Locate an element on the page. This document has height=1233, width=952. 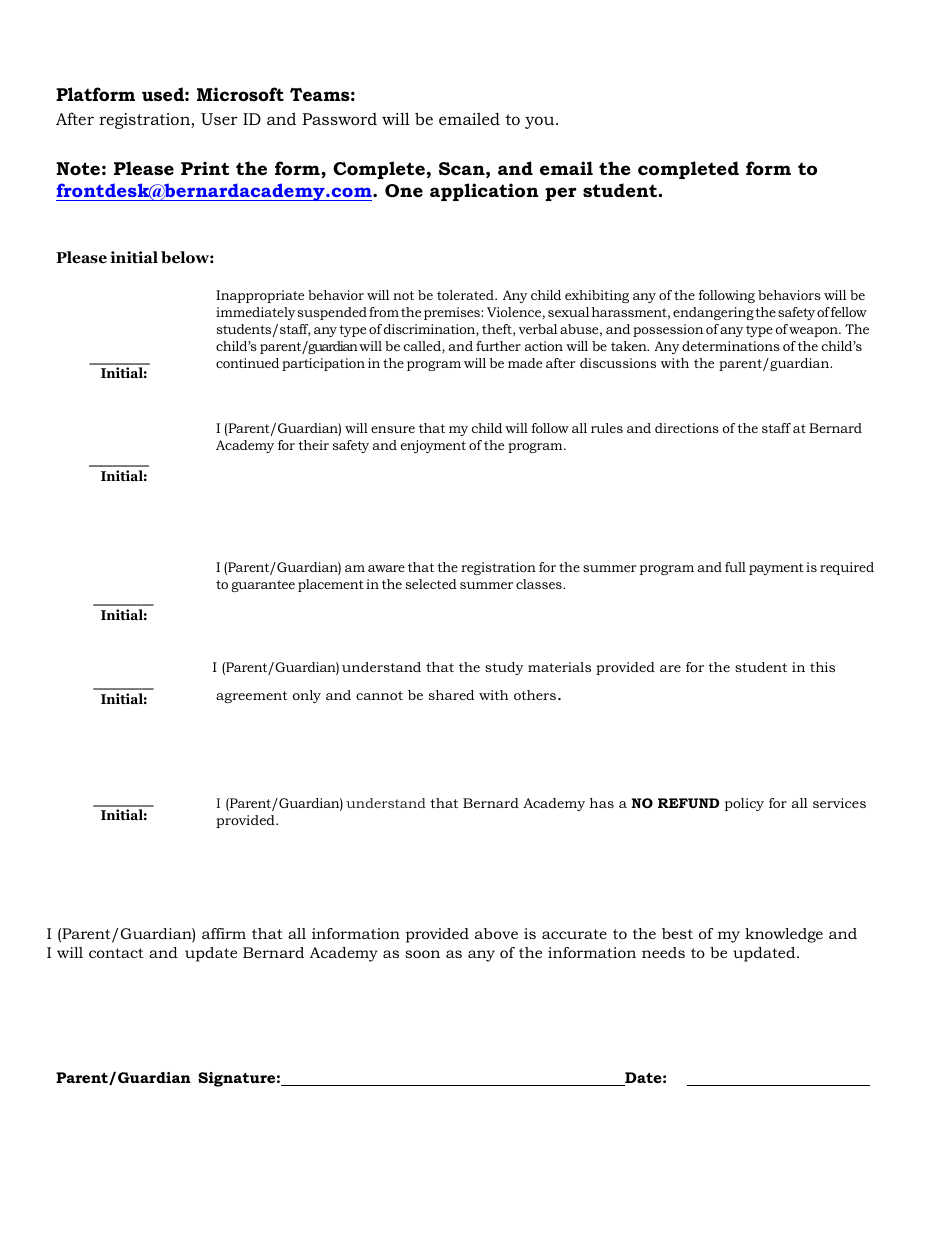
per is located at coordinates (561, 194).
